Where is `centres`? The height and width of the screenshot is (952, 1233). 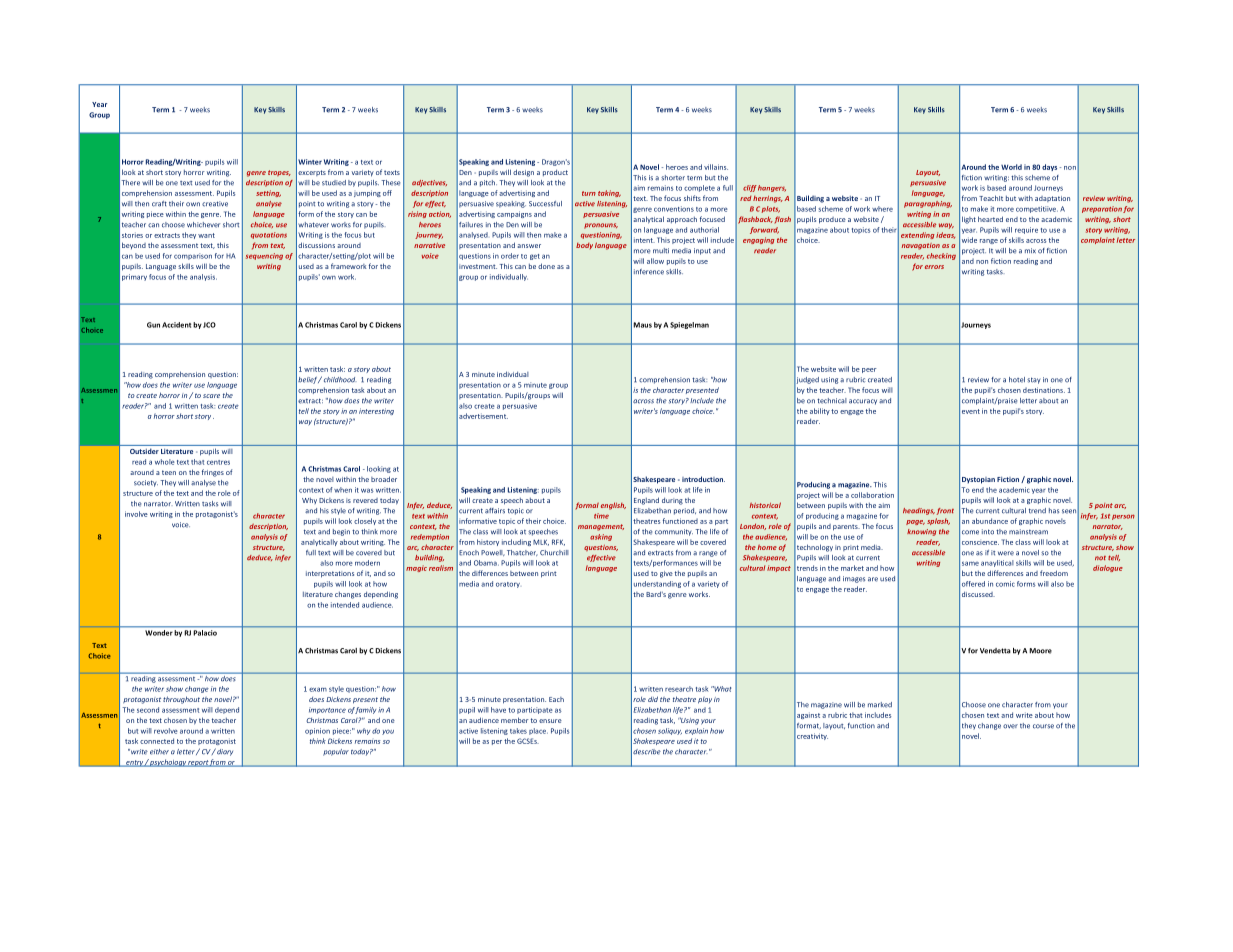
centres is located at coordinates (218, 462).
